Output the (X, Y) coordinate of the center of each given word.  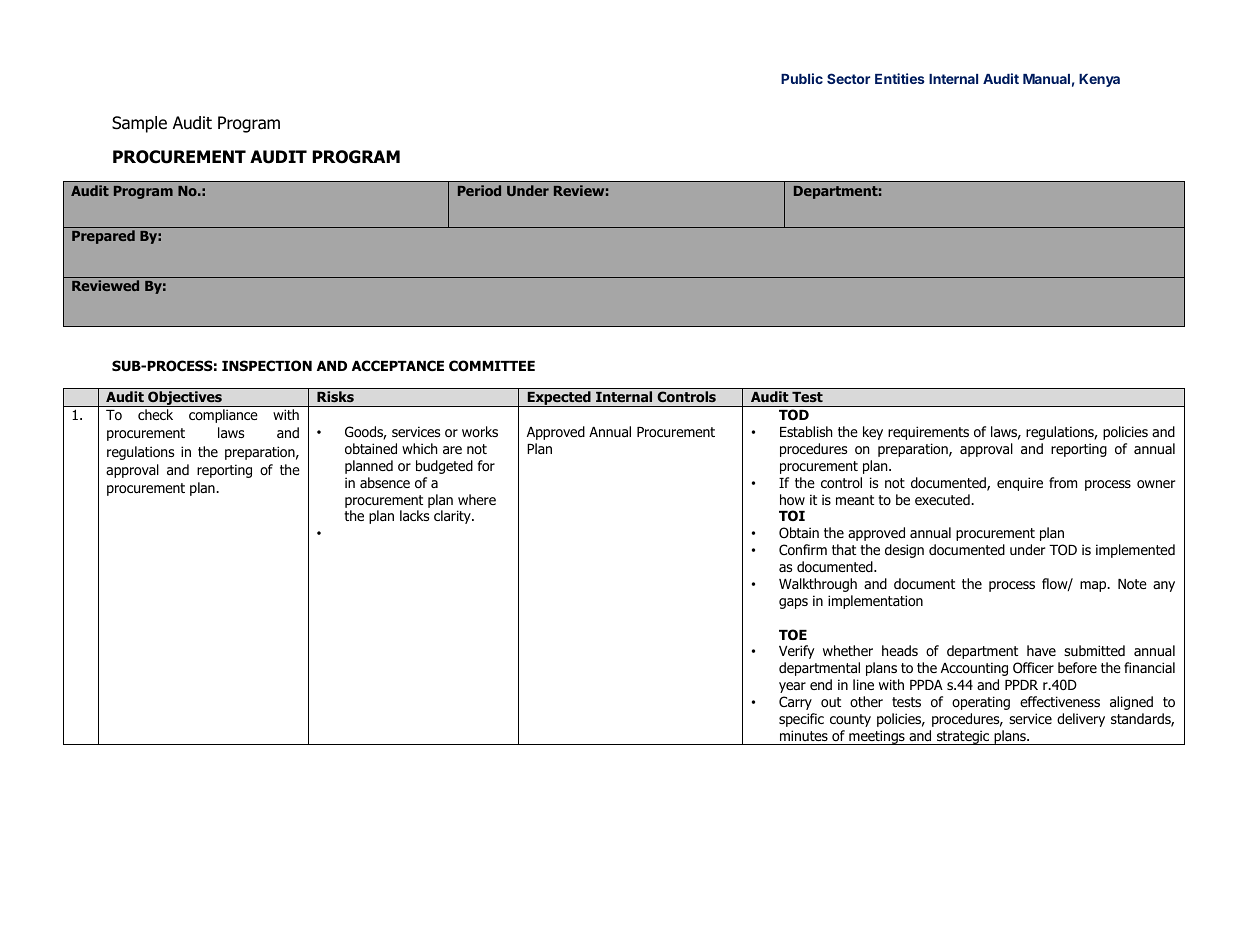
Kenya (1099, 80)
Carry (795, 703)
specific (801, 720)
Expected (559, 399)
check (155, 414)
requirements (928, 433)
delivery (1081, 720)
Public (802, 78)
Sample (139, 124)
